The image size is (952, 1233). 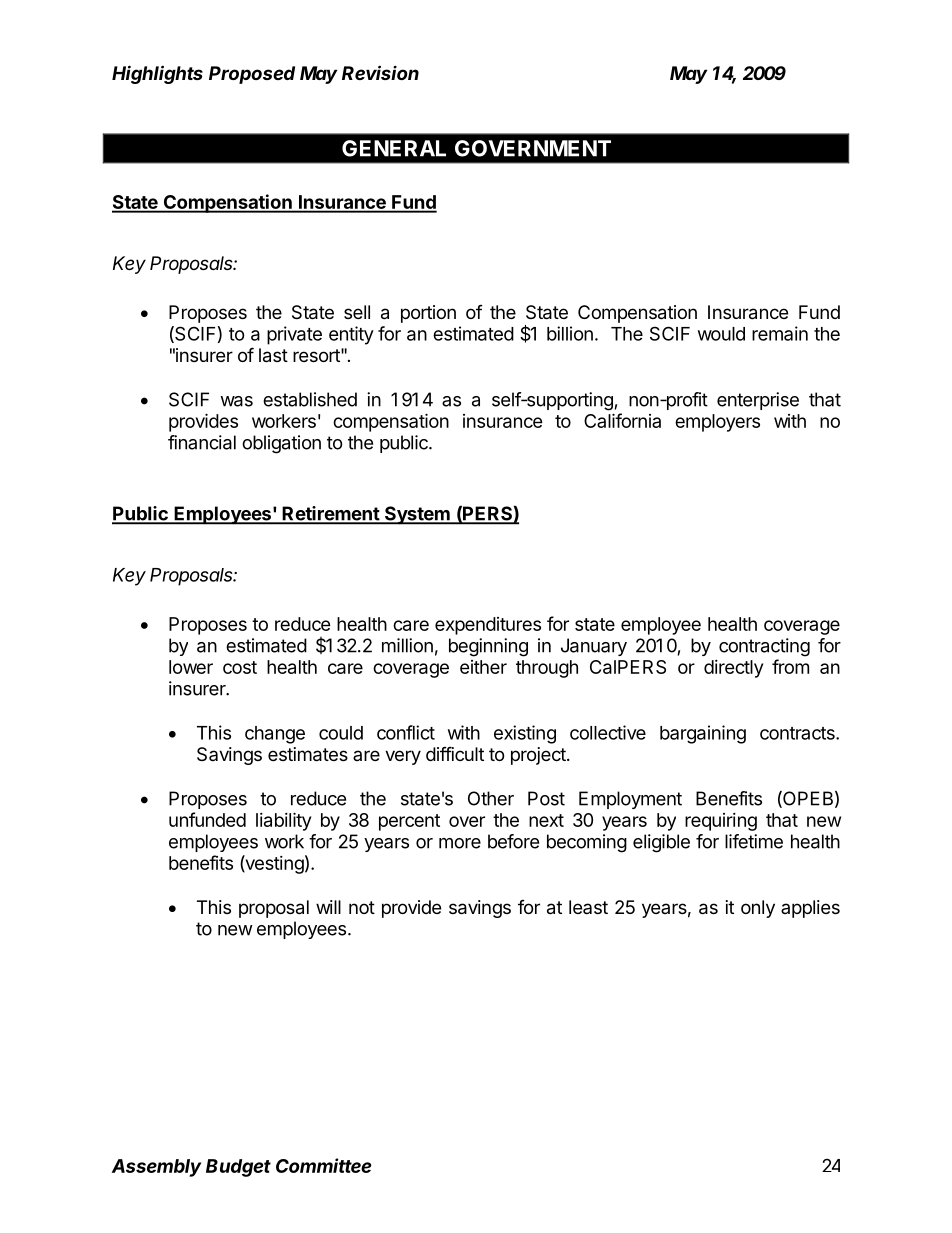 What do you see at coordinates (252, 75) in the image?
I see `Proposed` at bounding box center [252, 75].
